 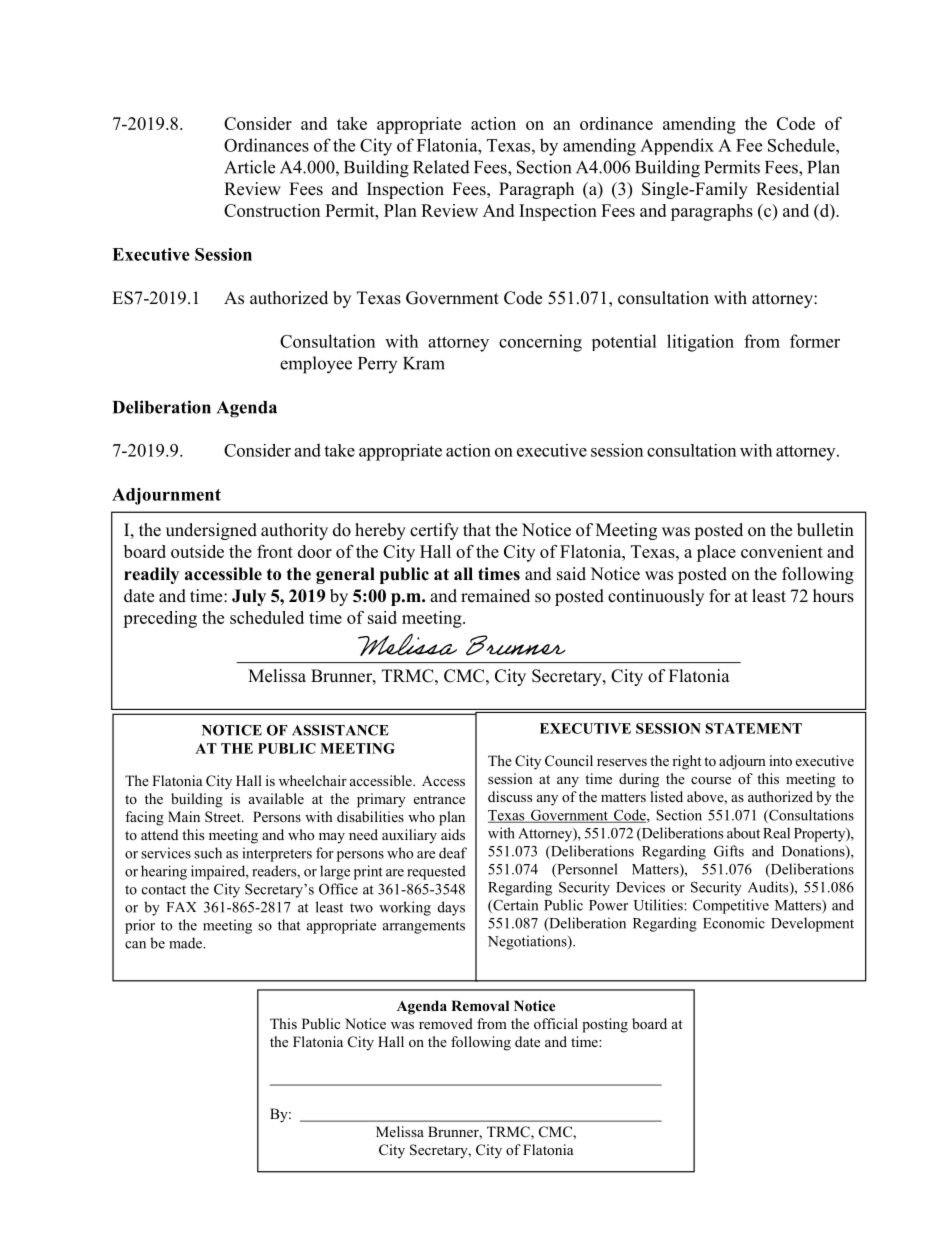 I want to click on made, so click(x=186, y=943).
